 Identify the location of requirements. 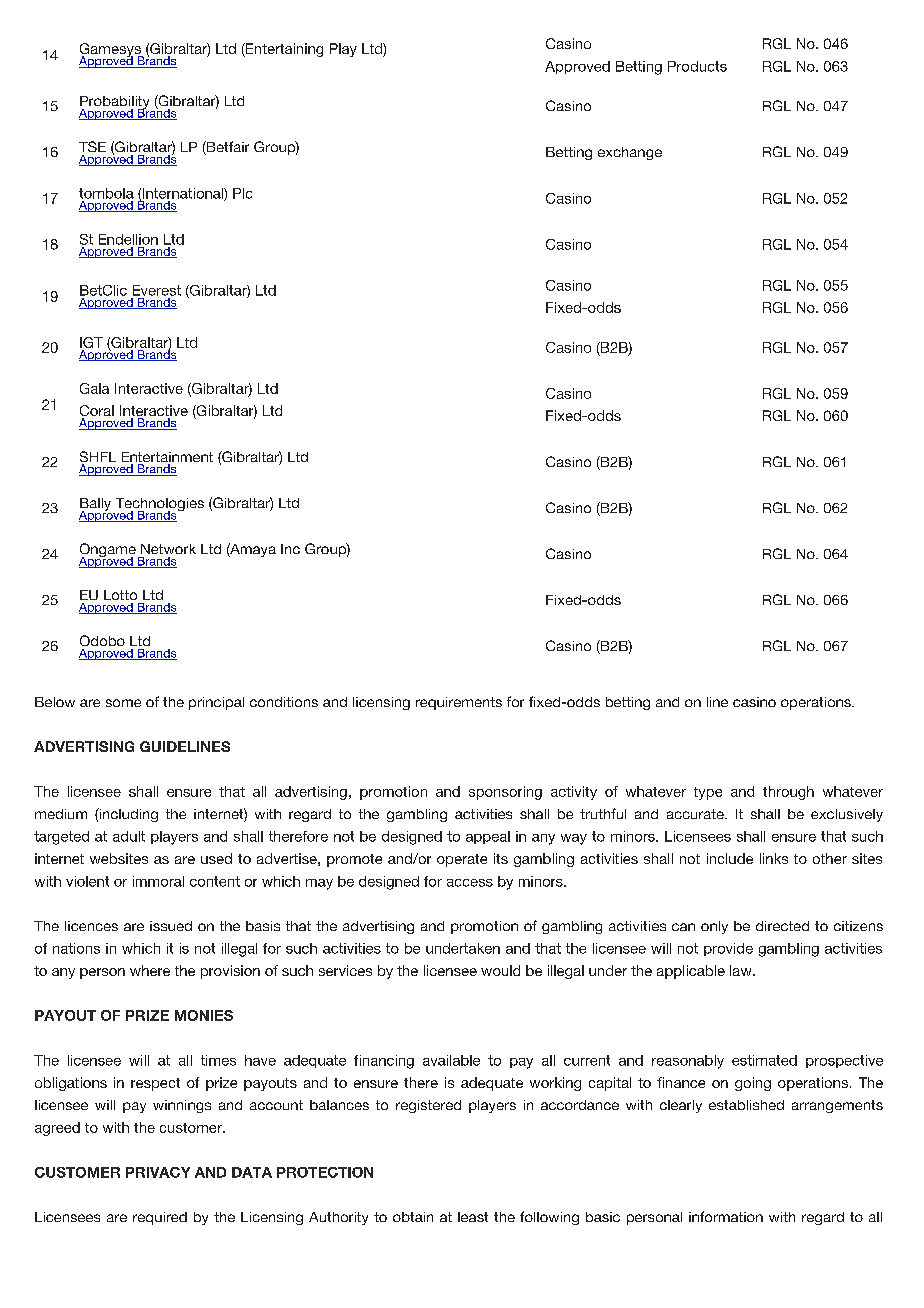
(459, 703).
